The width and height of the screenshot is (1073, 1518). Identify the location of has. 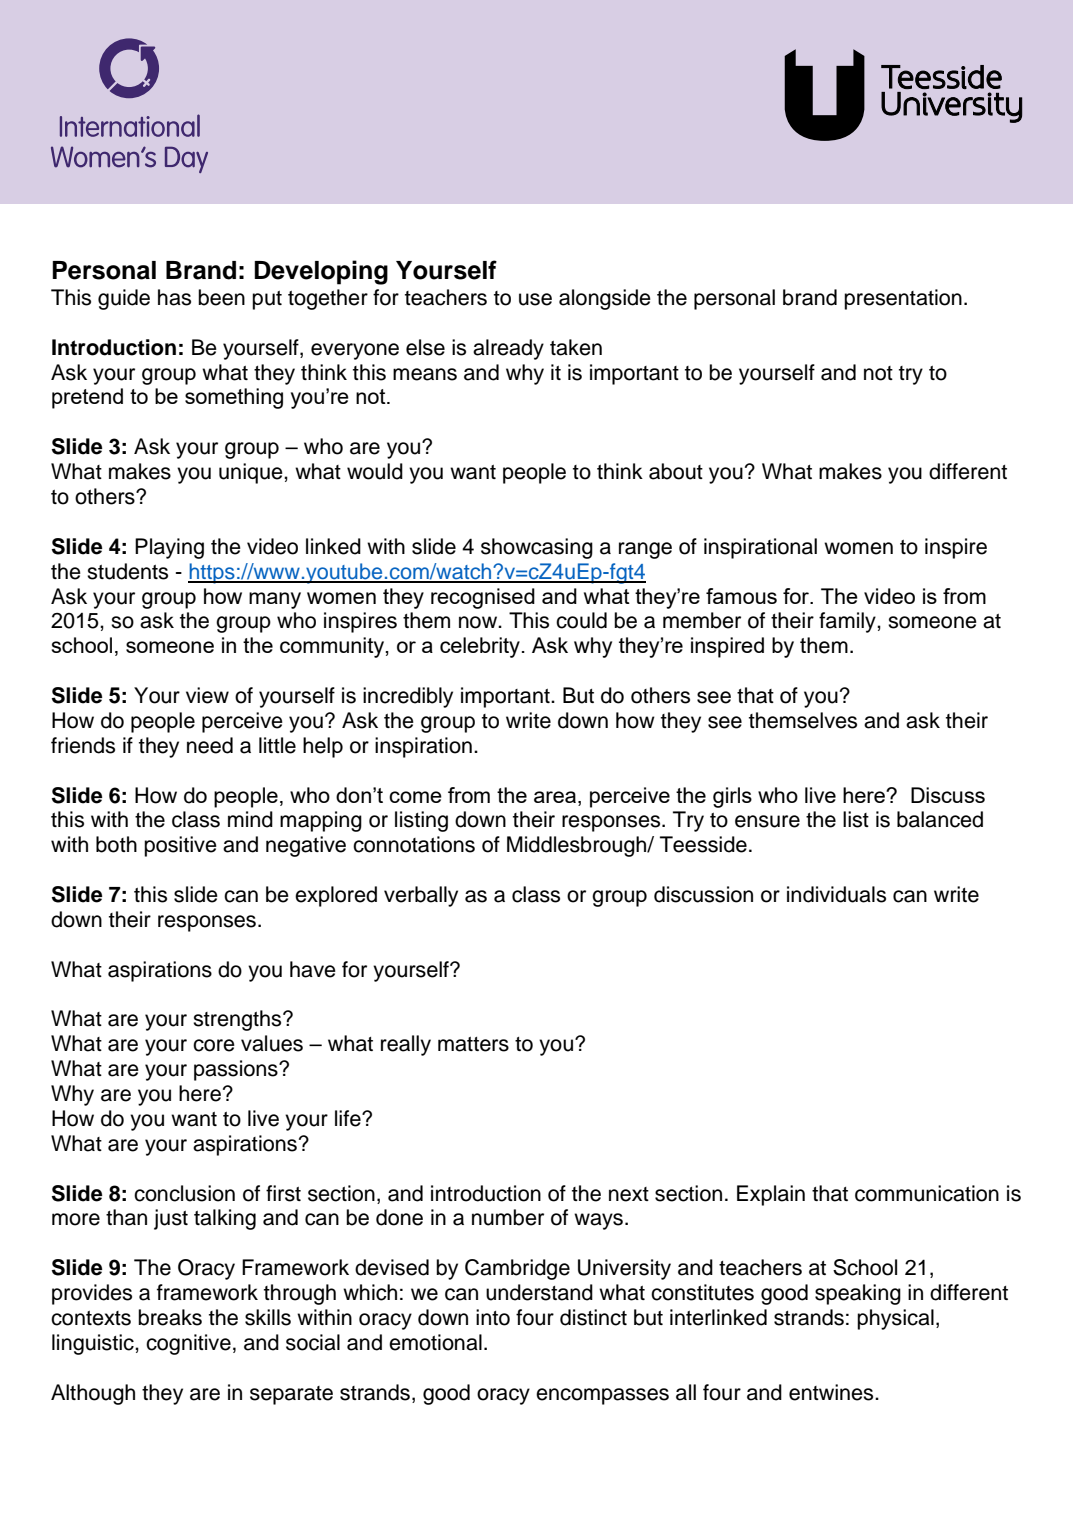
(174, 297).
